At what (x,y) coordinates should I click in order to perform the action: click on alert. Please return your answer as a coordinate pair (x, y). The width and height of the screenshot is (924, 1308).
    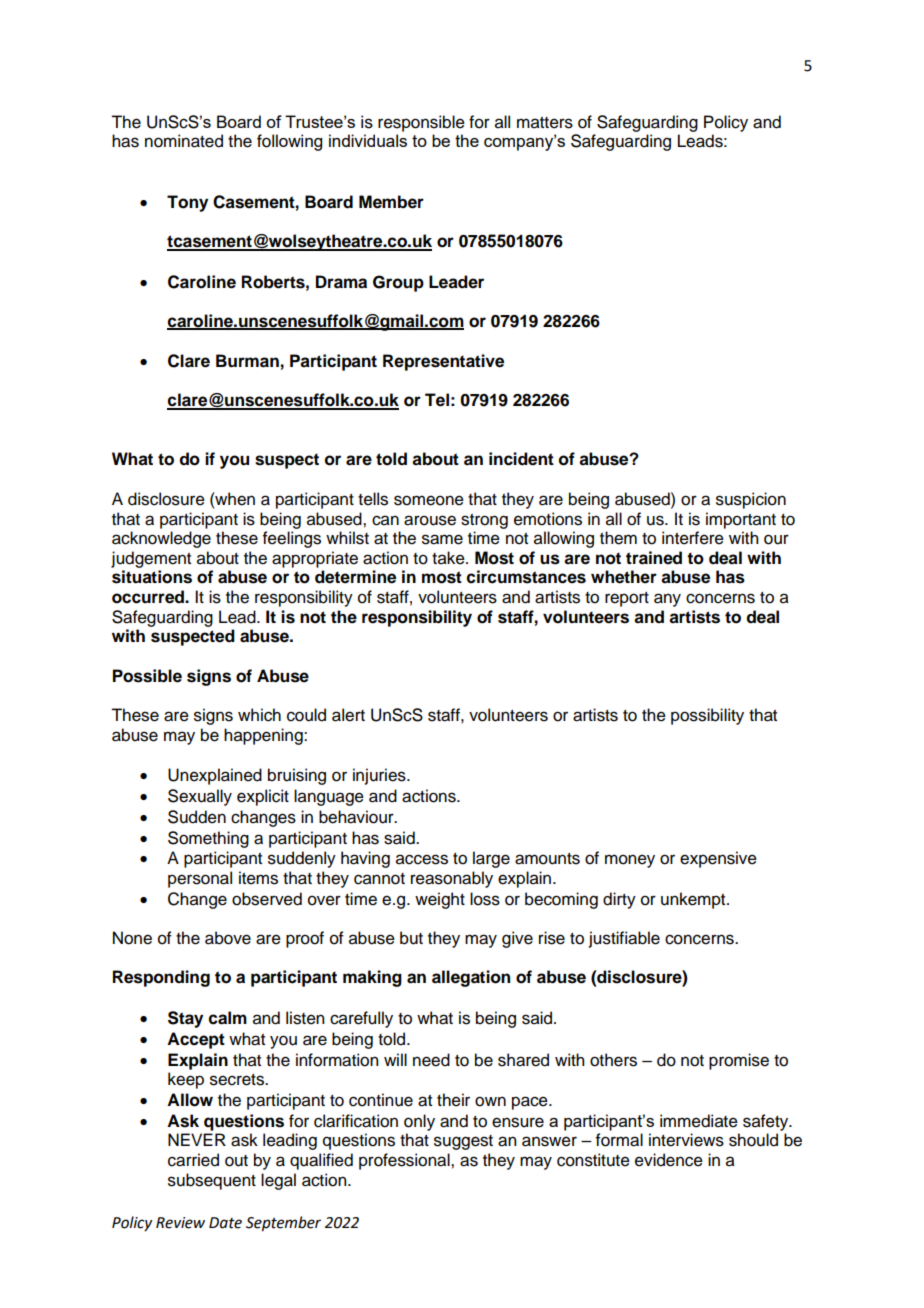
    Looking at the image, I should click on (348, 715).
